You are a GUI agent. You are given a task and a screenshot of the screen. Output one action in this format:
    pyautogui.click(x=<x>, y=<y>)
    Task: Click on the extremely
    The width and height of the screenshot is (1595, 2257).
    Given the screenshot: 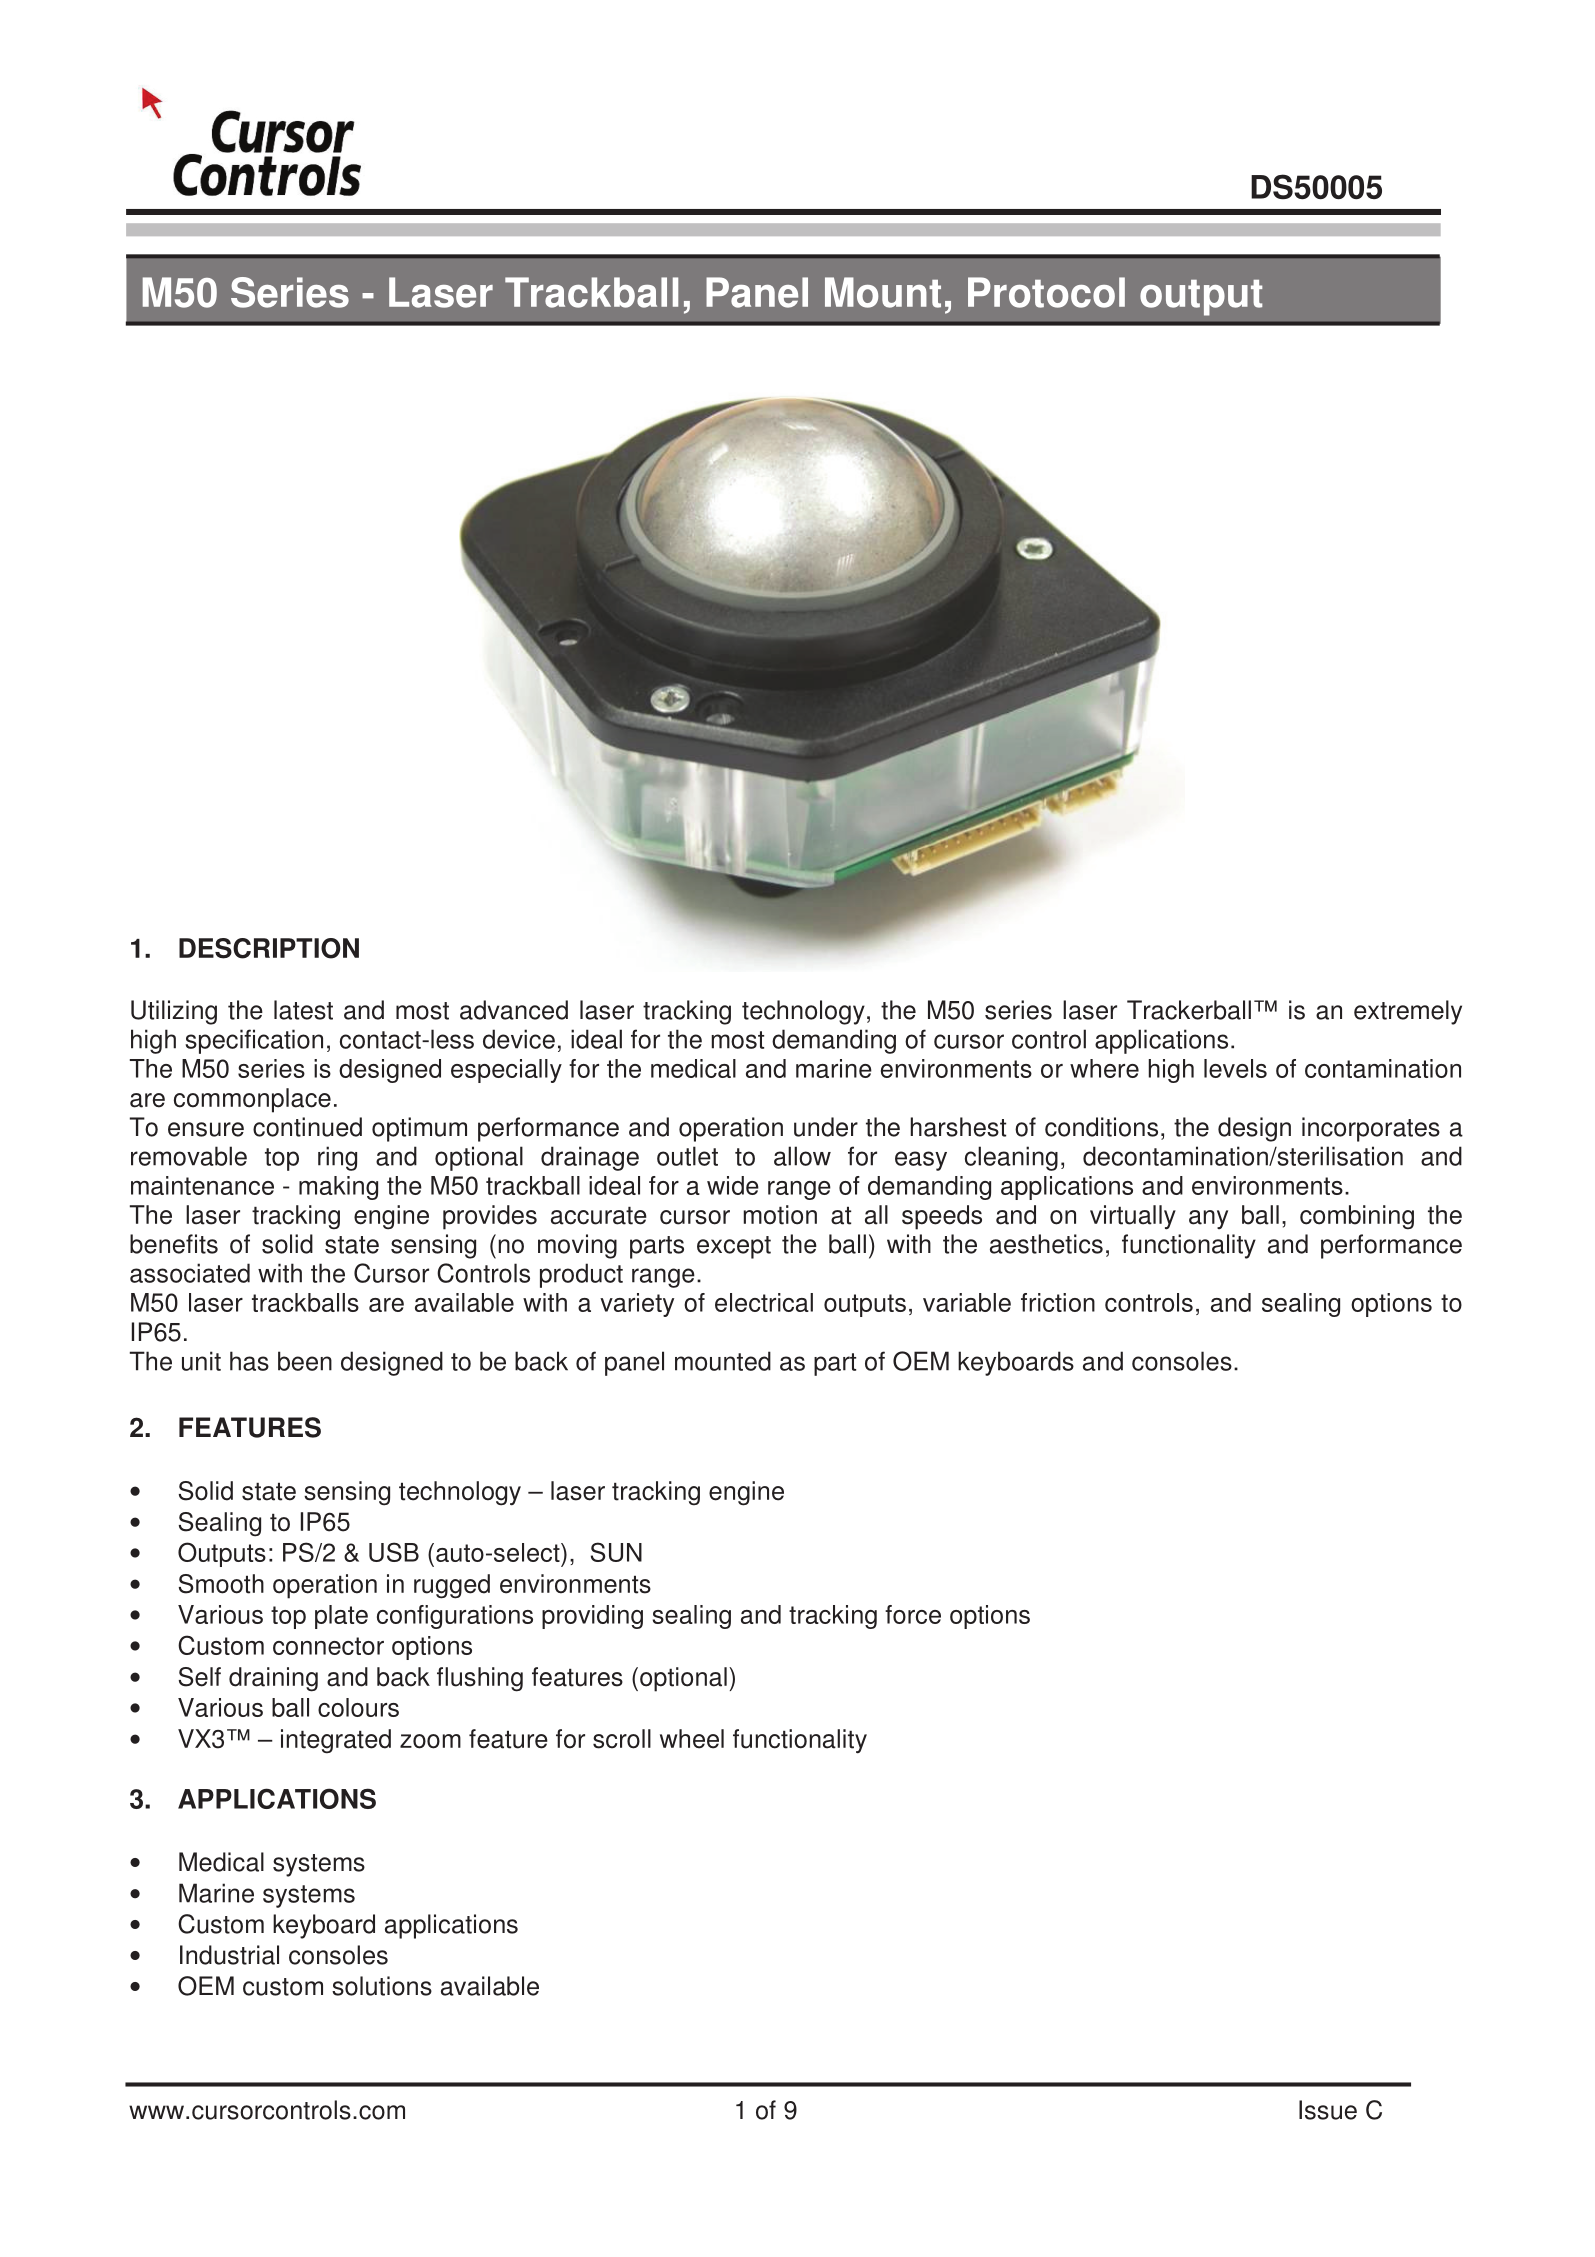 What is the action you would take?
    pyautogui.click(x=1408, y=1012)
